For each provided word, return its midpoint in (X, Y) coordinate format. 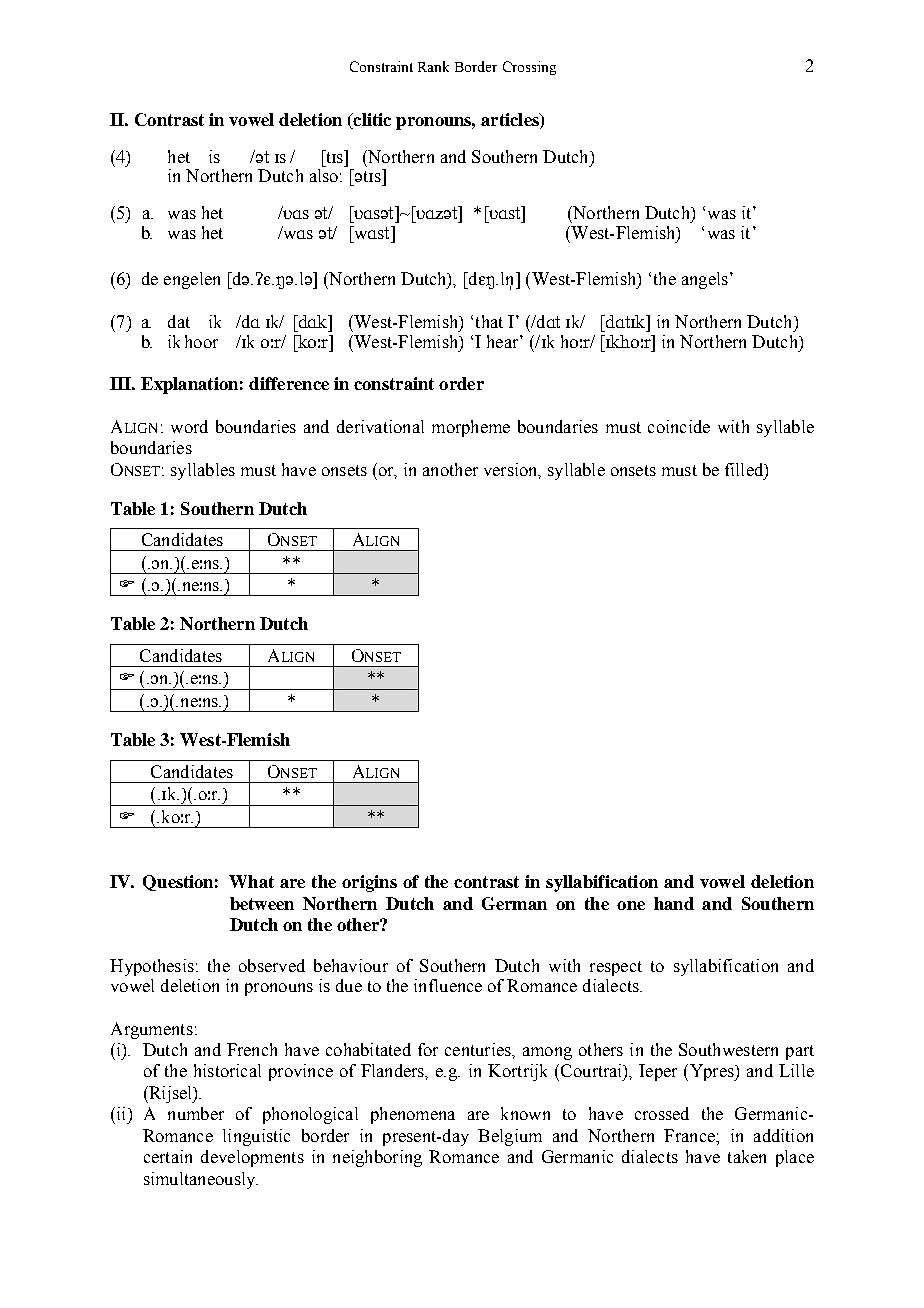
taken (747, 1156)
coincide (679, 426)
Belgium (510, 1137)
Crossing (529, 68)
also (324, 175)
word (189, 426)
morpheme (471, 428)
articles (511, 121)
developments (252, 1158)
